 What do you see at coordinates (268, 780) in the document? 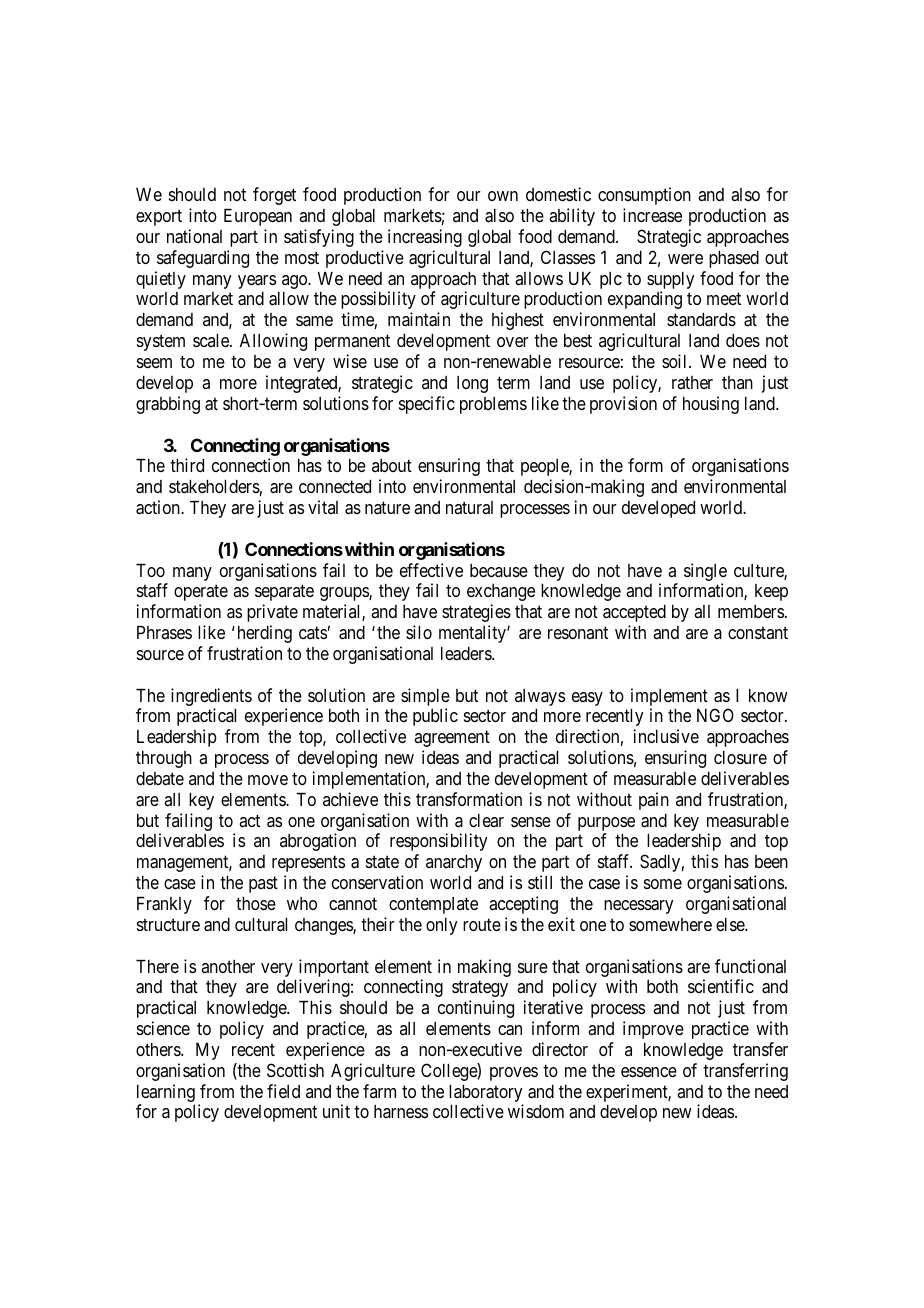
I see `move` at bounding box center [268, 780].
